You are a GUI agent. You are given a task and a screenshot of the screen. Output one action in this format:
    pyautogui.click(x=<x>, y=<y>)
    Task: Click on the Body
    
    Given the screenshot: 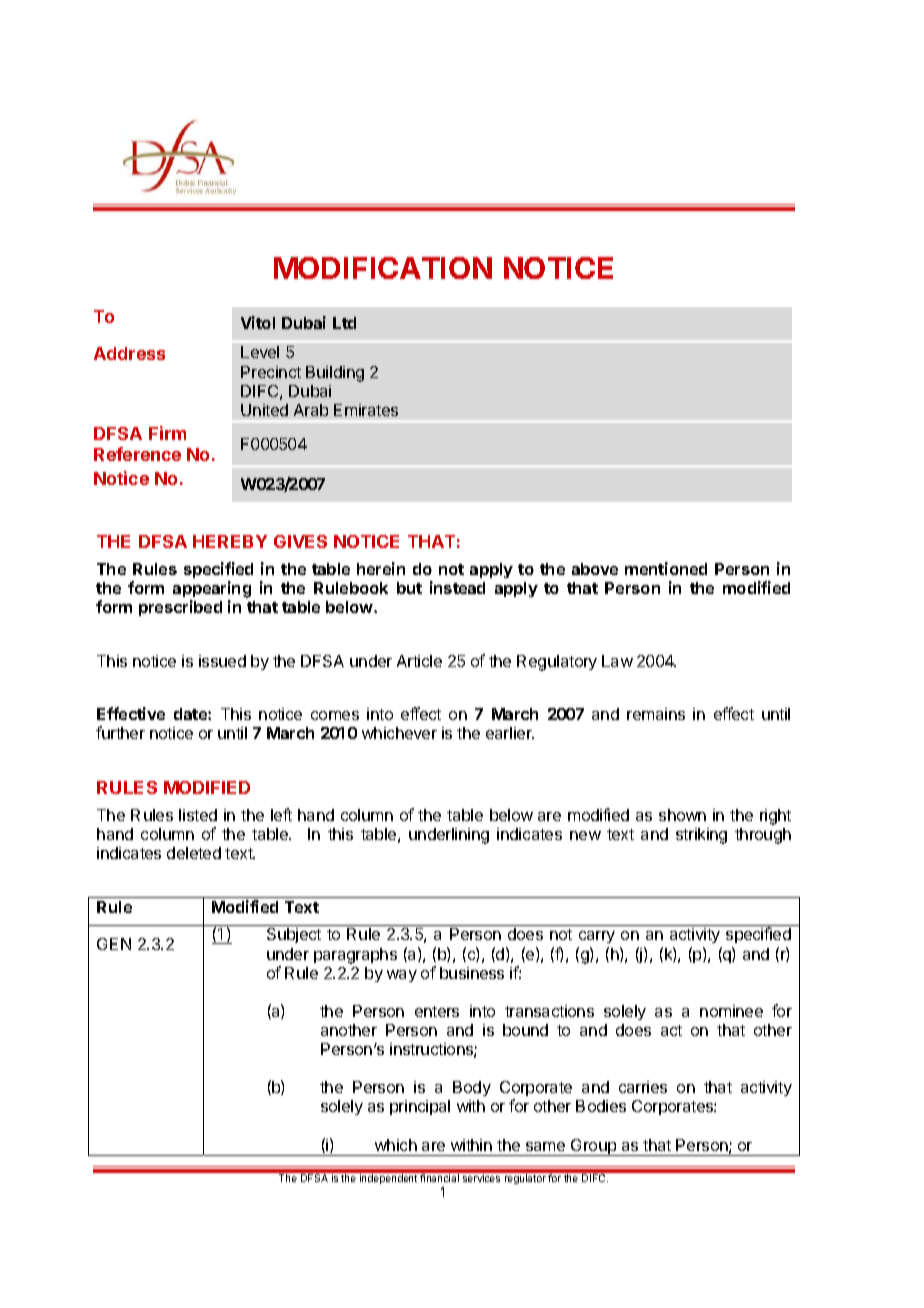 What is the action you would take?
    pyautogui.click(x=472, y=1088)
